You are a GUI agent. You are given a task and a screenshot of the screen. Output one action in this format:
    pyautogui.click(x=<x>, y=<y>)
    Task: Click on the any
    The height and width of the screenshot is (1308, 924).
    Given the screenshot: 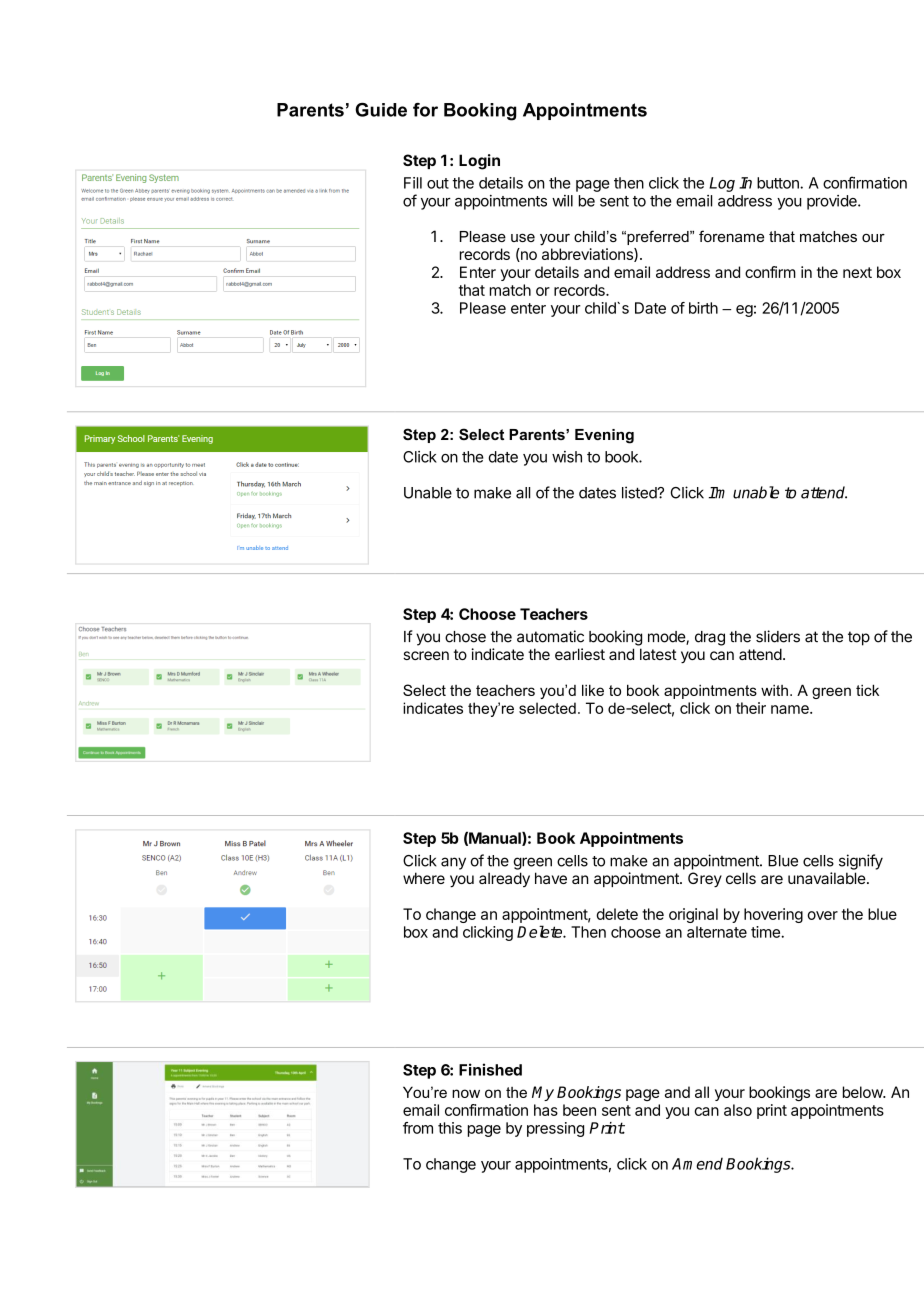 What is the action you would take?
    pyautogui.click(x=453, y=863)
